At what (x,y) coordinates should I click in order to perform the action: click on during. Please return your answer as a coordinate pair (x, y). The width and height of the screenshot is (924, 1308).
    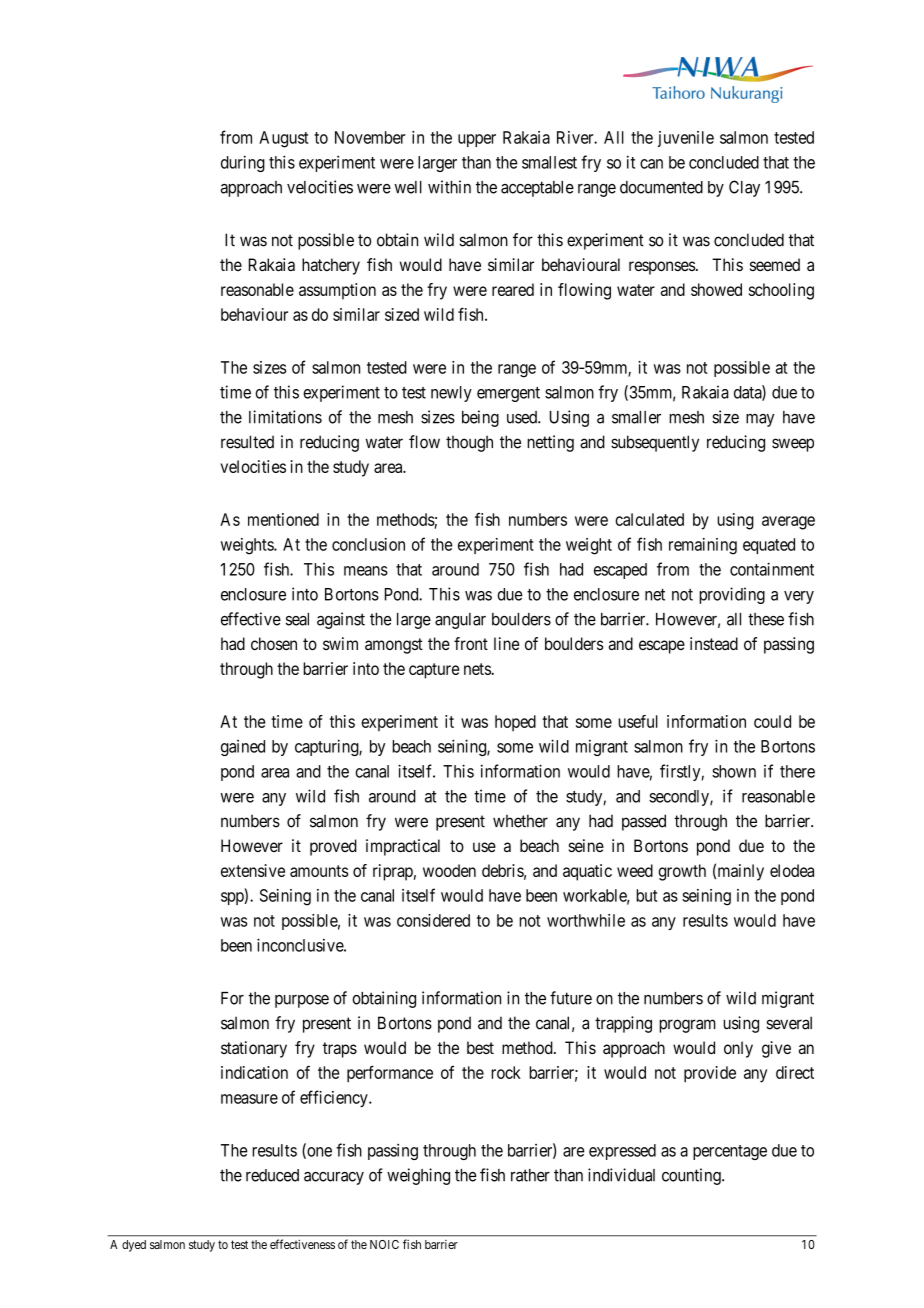
    Looking at the image, I should click on (243, 163).
